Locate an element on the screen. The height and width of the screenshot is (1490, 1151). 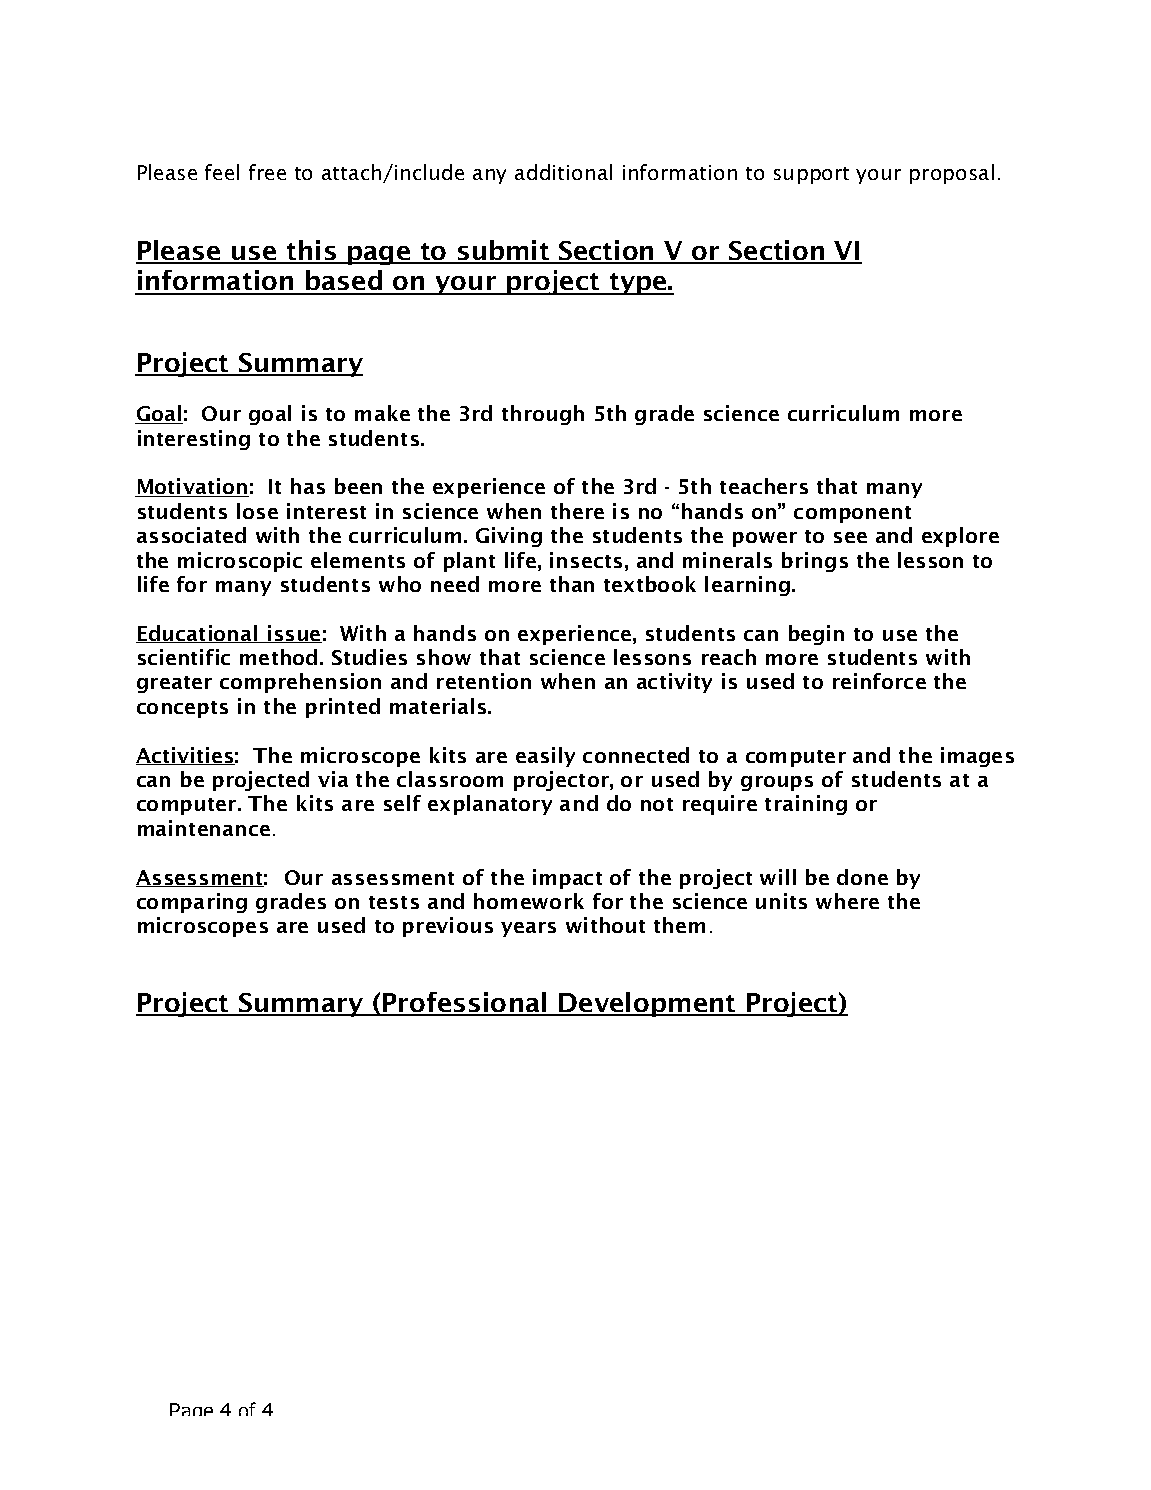
comparing is located at coordinates (192, 903).
